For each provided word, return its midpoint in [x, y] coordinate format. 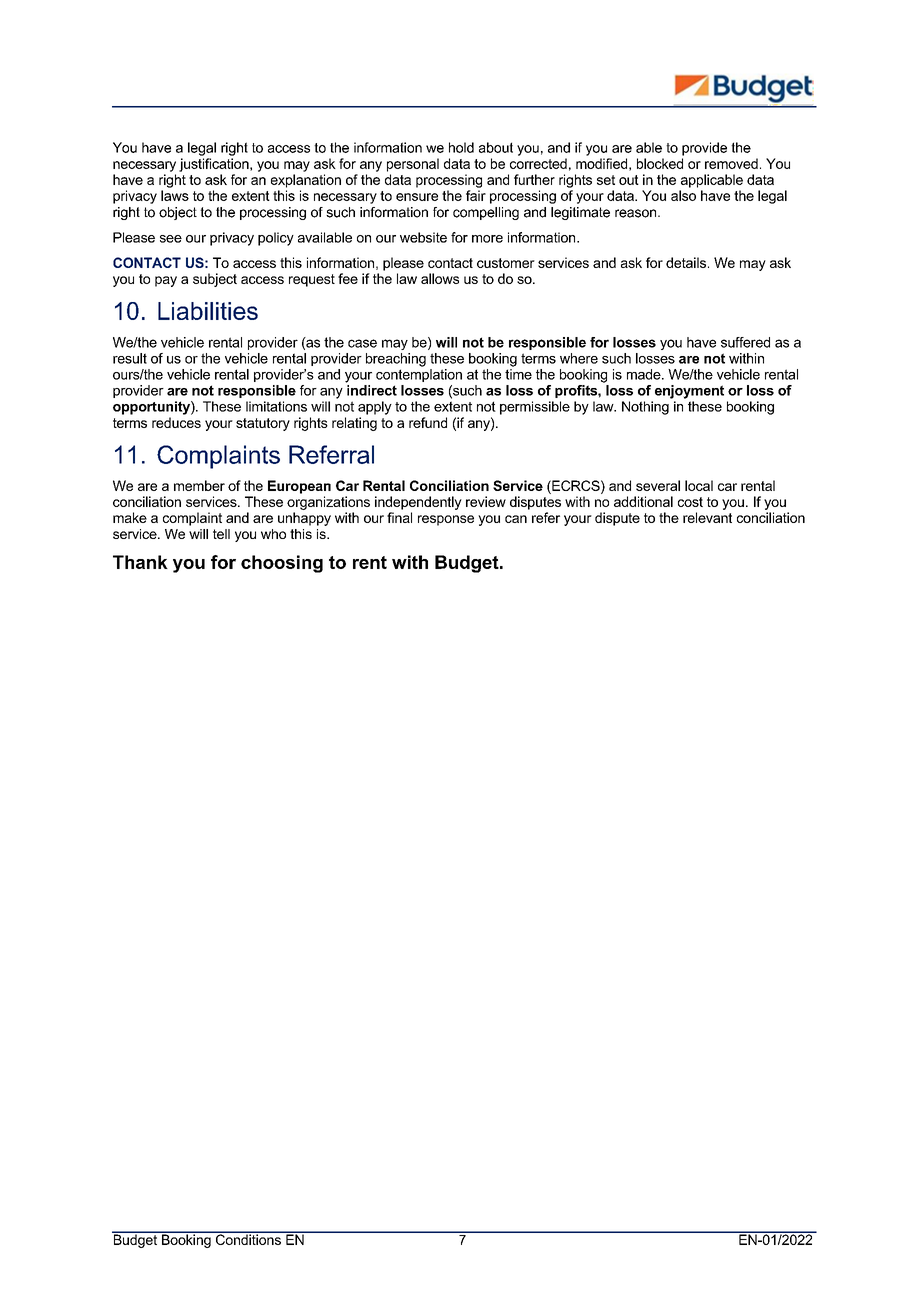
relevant [707, 517]
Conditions [248, 1238]
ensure [417, 197]
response [446, 520]
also [683, 195]
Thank [140, 562]
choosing [282, 564]
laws [175, 195]
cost [690, 502]
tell [221, 534]
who [273, 534]
